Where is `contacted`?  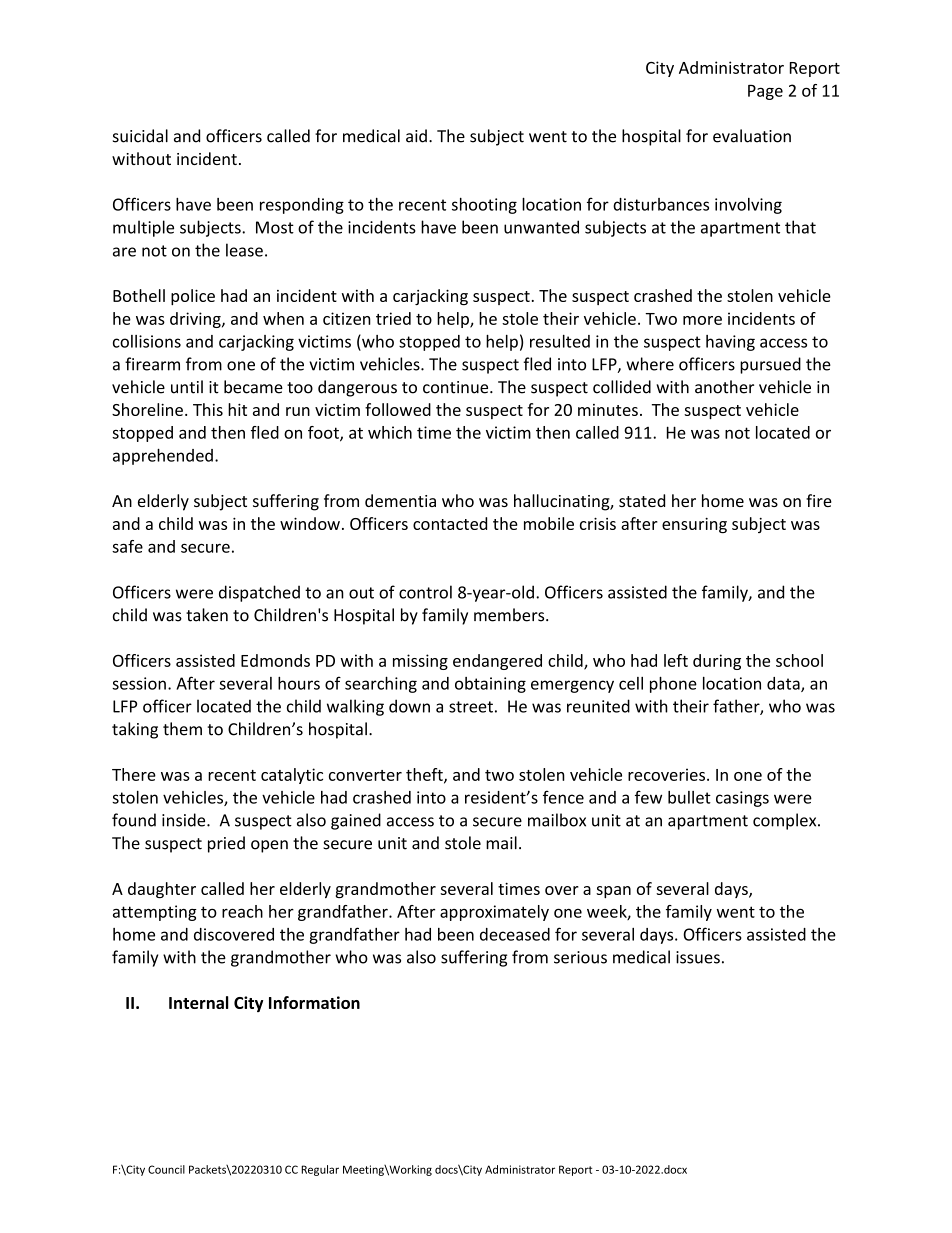 contacted is located at coordinates (450, 523).
